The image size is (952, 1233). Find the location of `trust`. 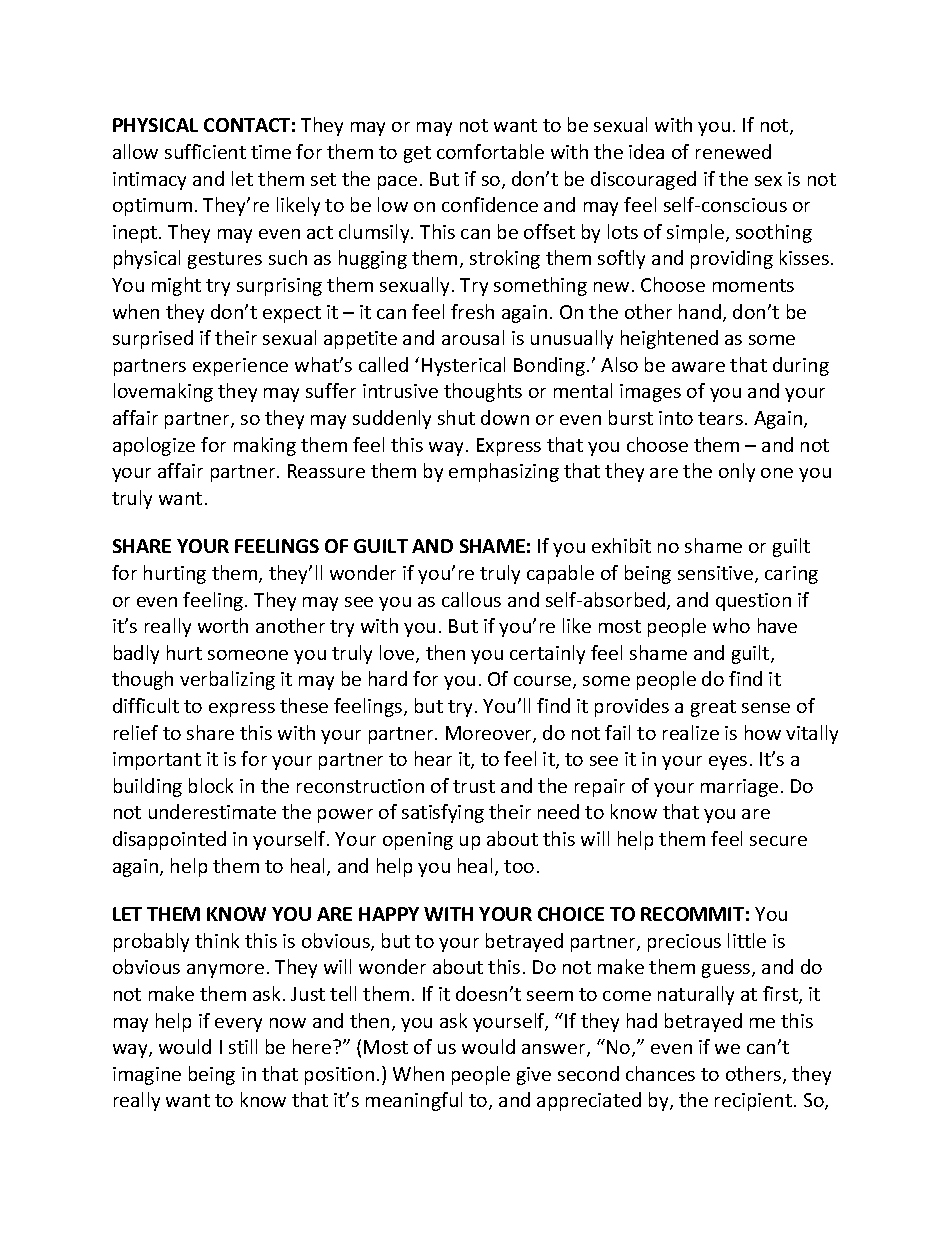

trust is located at coordinates (474, 786).
